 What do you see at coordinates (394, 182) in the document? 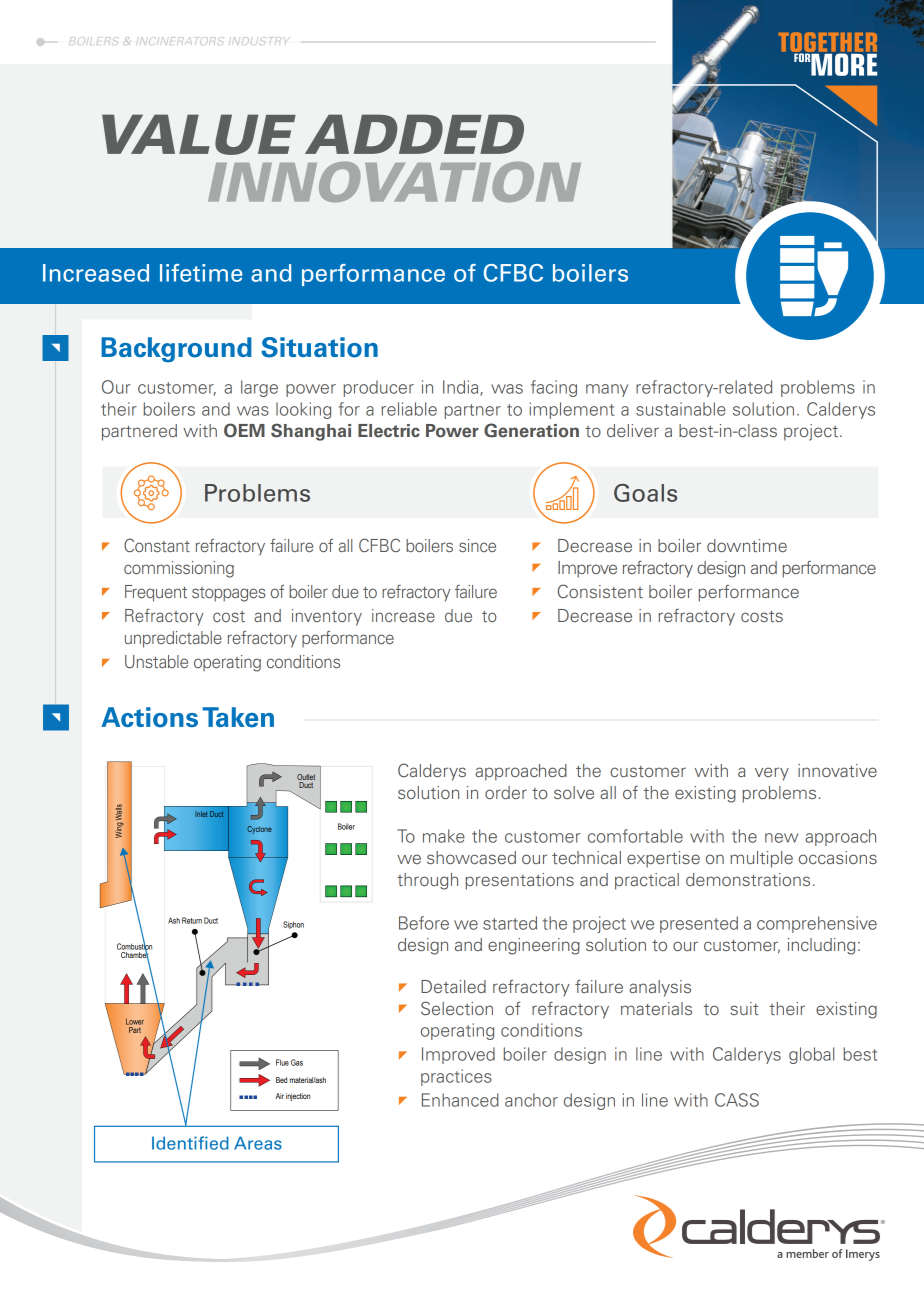
I see `INNOVATION` at bounding box center [394, 182].
